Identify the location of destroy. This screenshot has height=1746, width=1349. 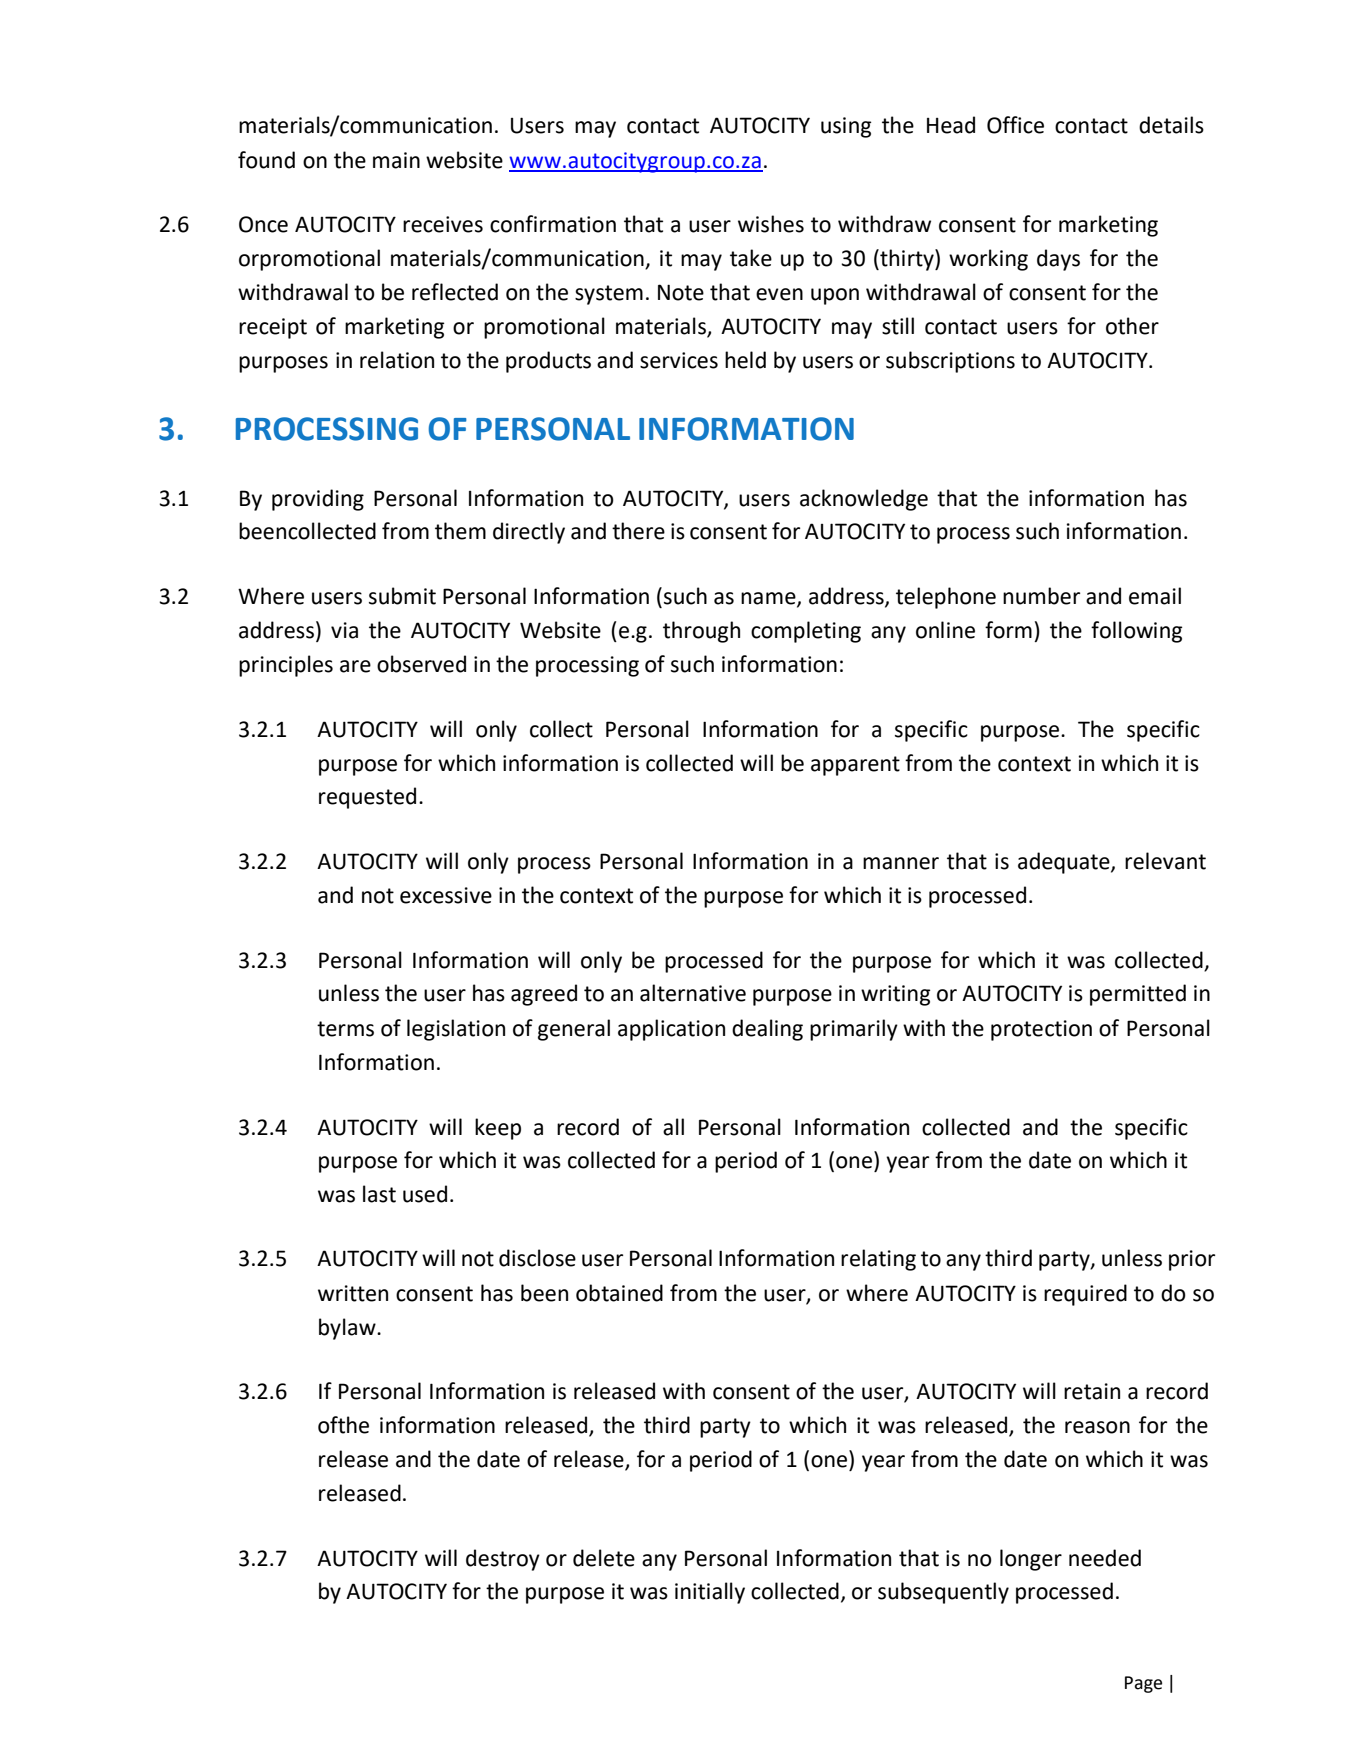
(503, 1560).
